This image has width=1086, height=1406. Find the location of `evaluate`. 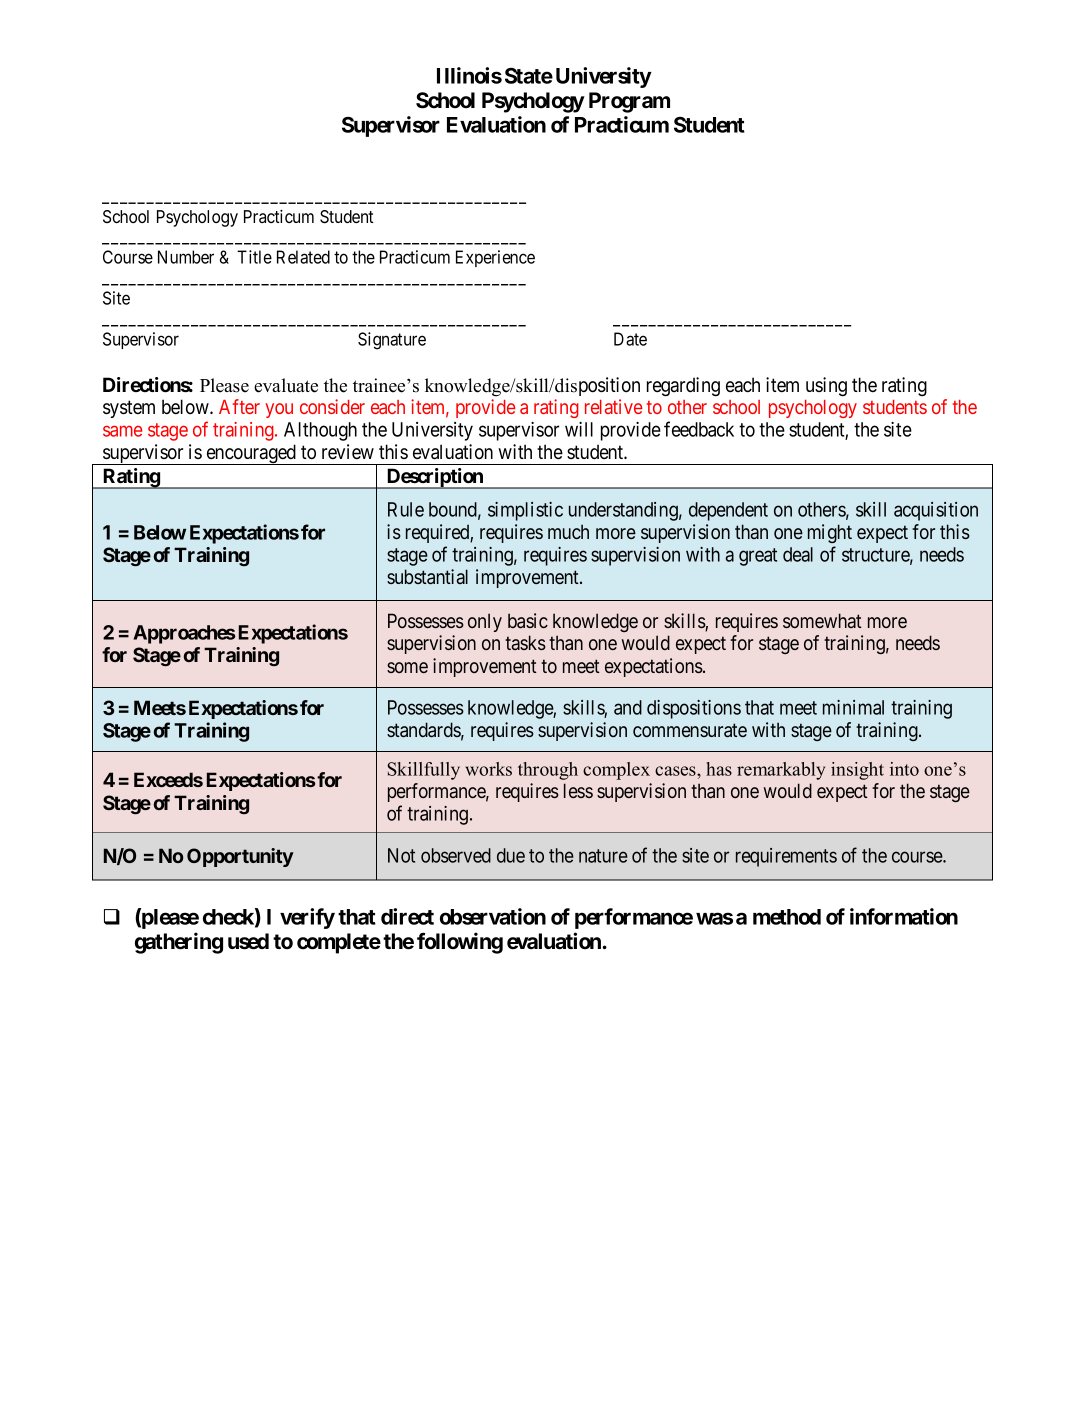

evaluate is located at coordinates (286, 385).
